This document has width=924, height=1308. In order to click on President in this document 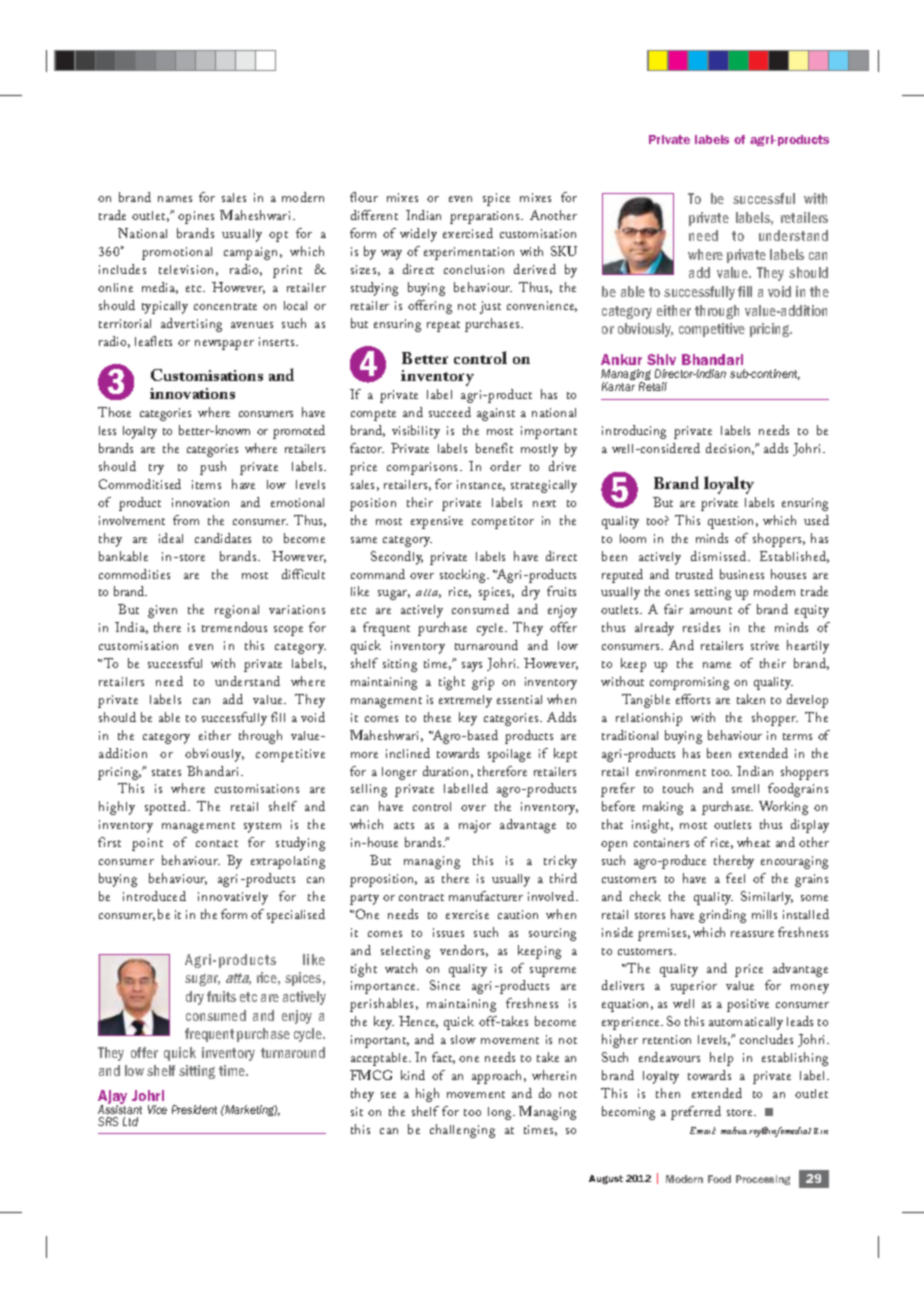, I will do `click(194, 1109)`.
